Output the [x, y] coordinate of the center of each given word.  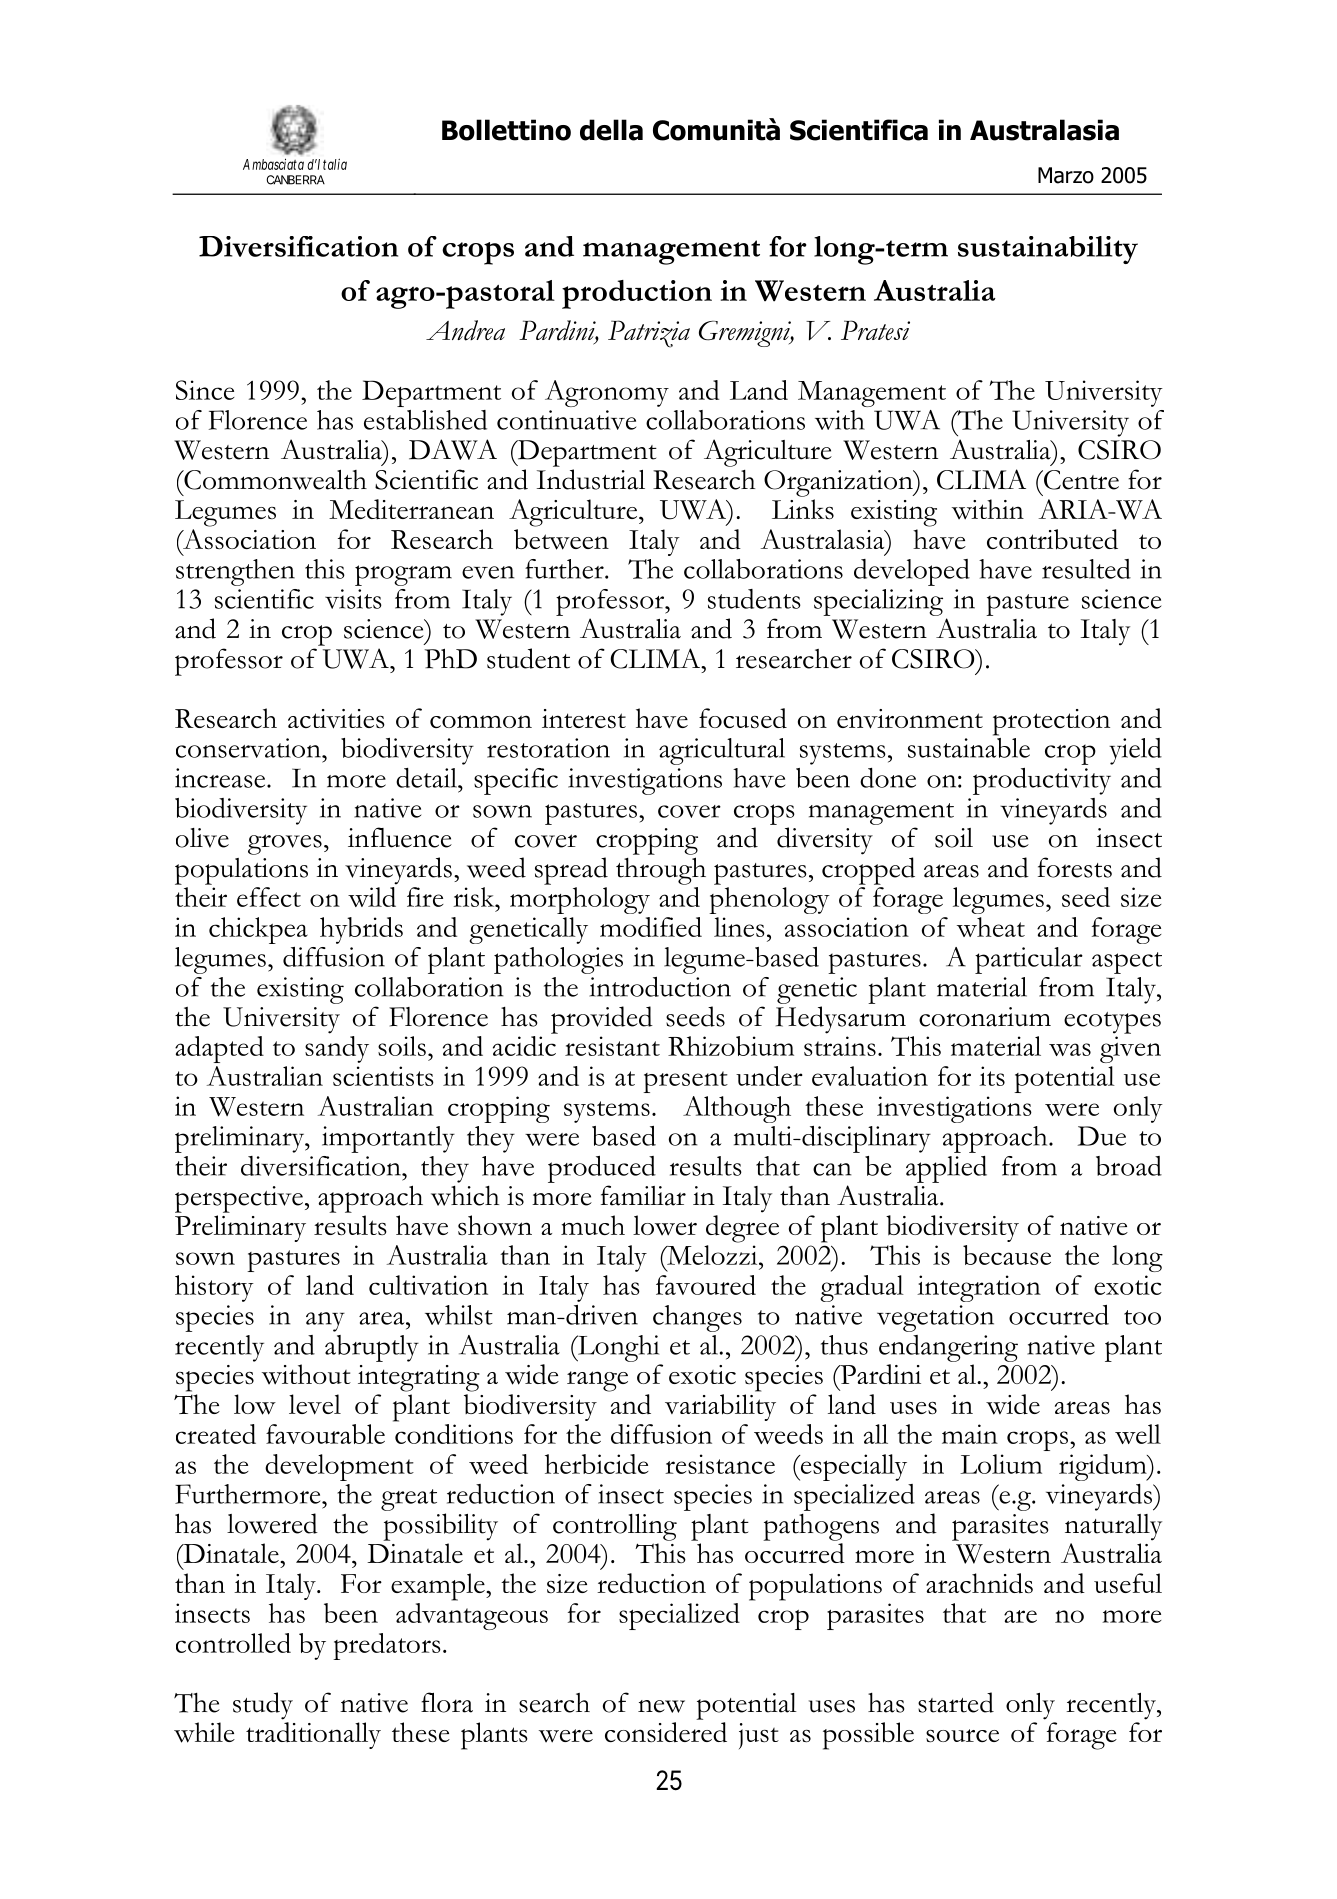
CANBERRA [295, 180]
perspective [239, 1199]
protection [1051, 722]
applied [946, 1169]
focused [743, 718]
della [611, 130]
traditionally [313, 1735]
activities [336, 719]
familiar [643, 1195]
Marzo [1066, 175]
